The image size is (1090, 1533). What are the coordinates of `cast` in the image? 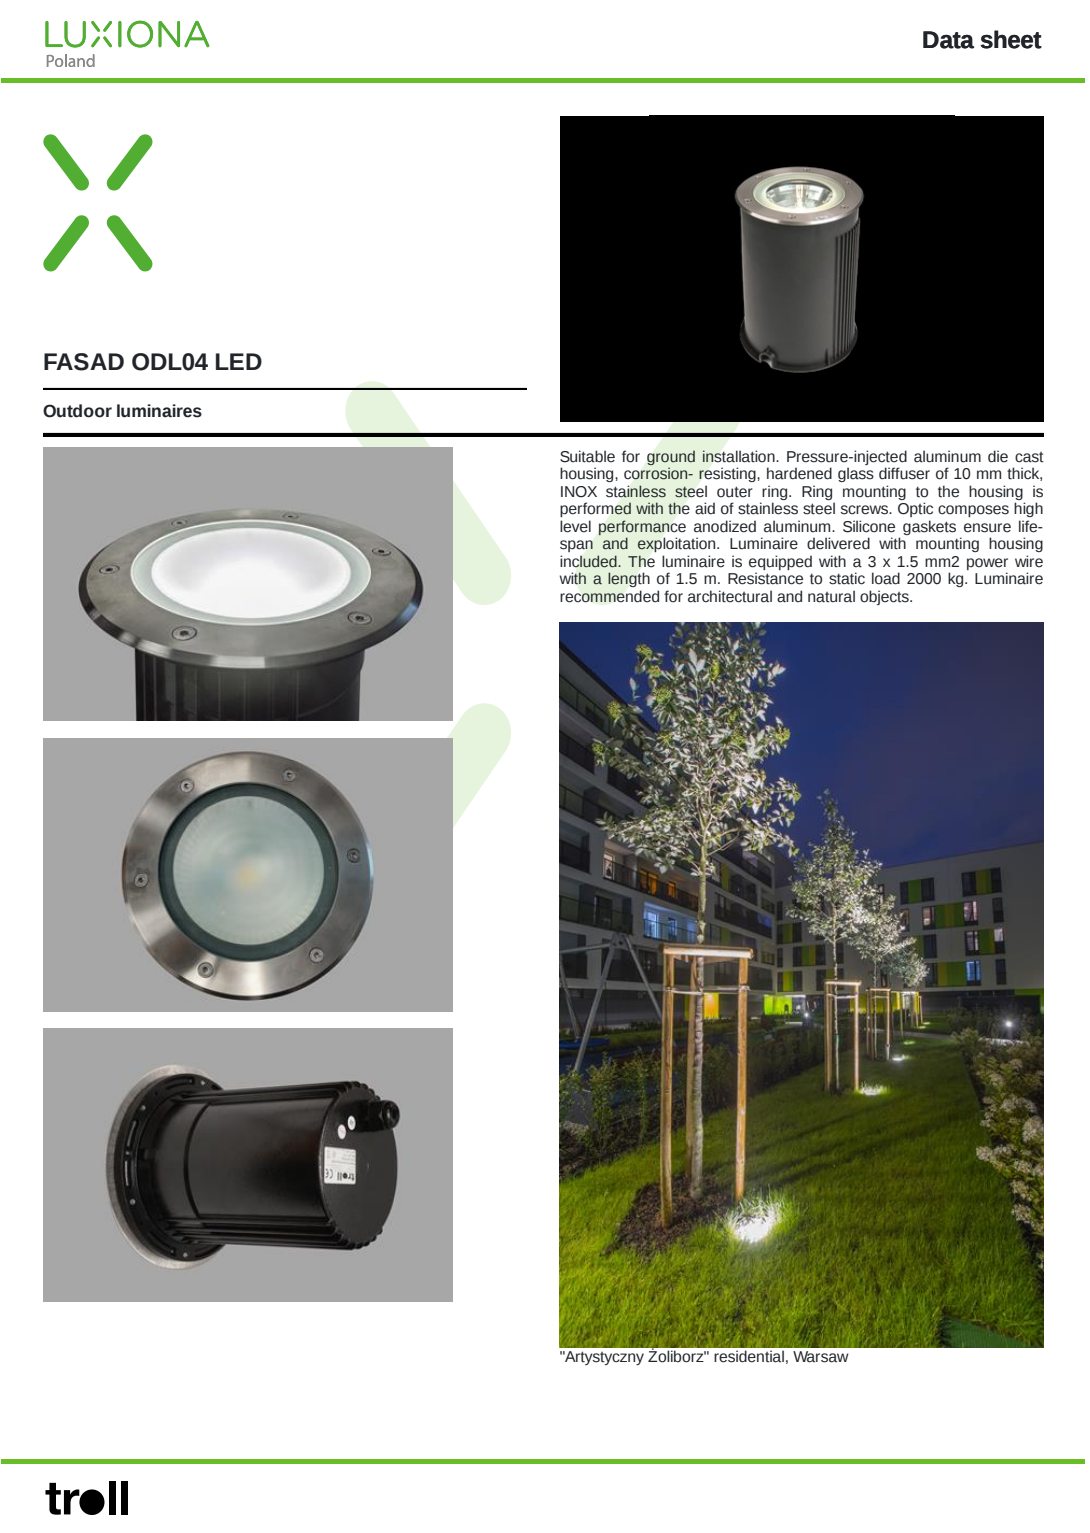 It's located at (1029, 457).
